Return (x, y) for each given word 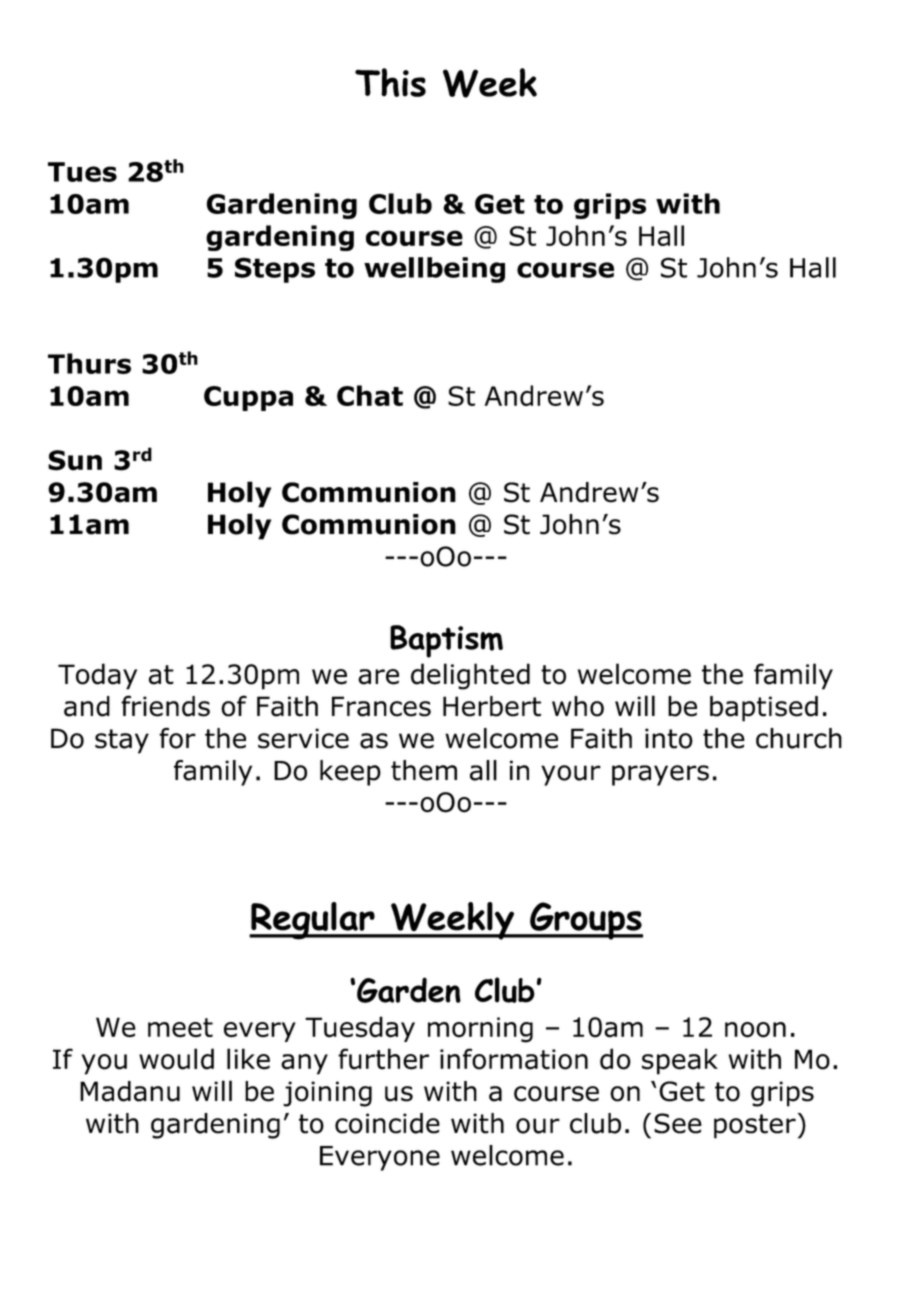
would (176, 1059)
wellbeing (434, 270)
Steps (275, 270)
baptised (764, 709)
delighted (470, 676)
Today (97, 676)
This (390, 82)
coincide (387, 1123)
